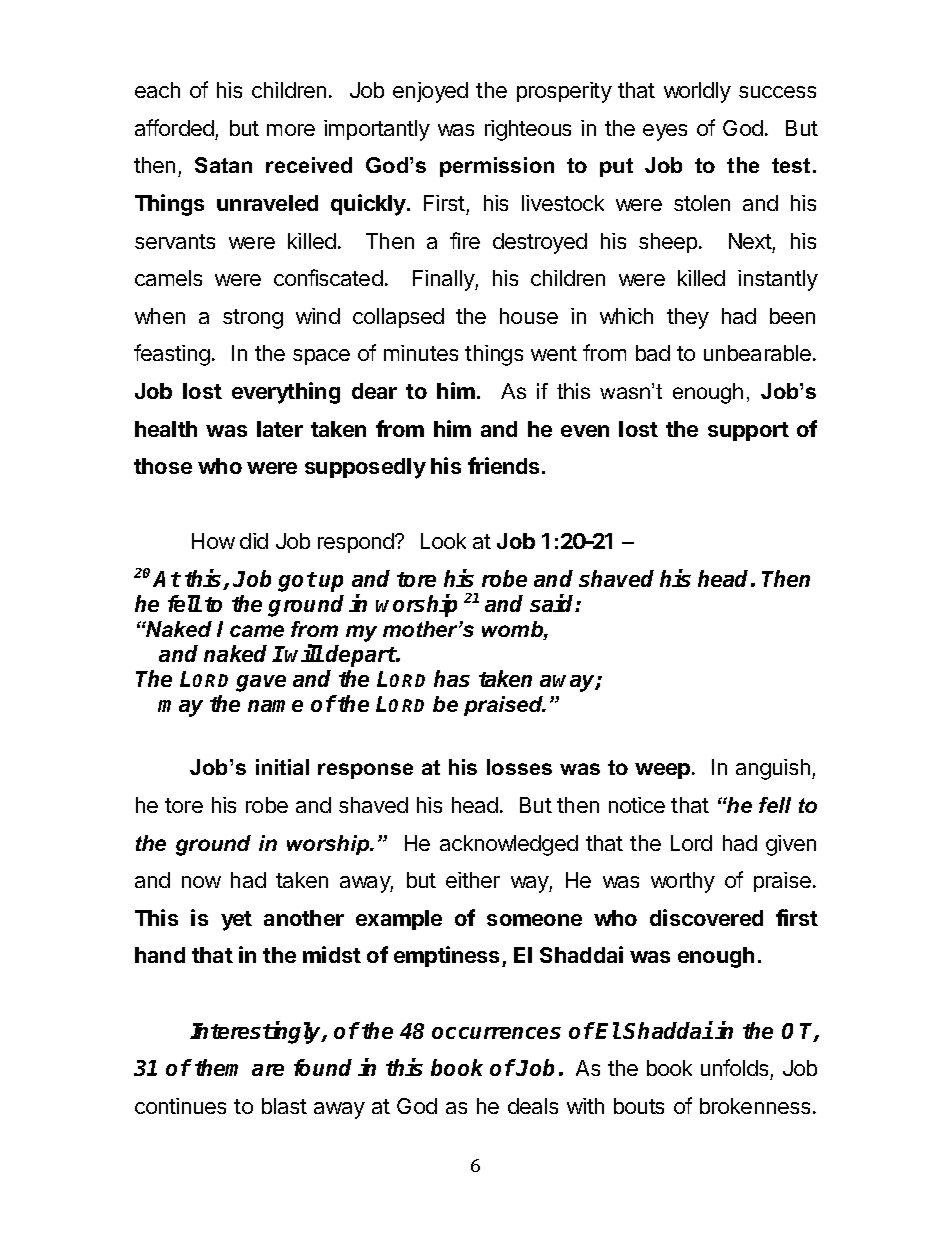 This screenshot has width=952, height=1233. I want to click on worldly, so click(697, 92).
